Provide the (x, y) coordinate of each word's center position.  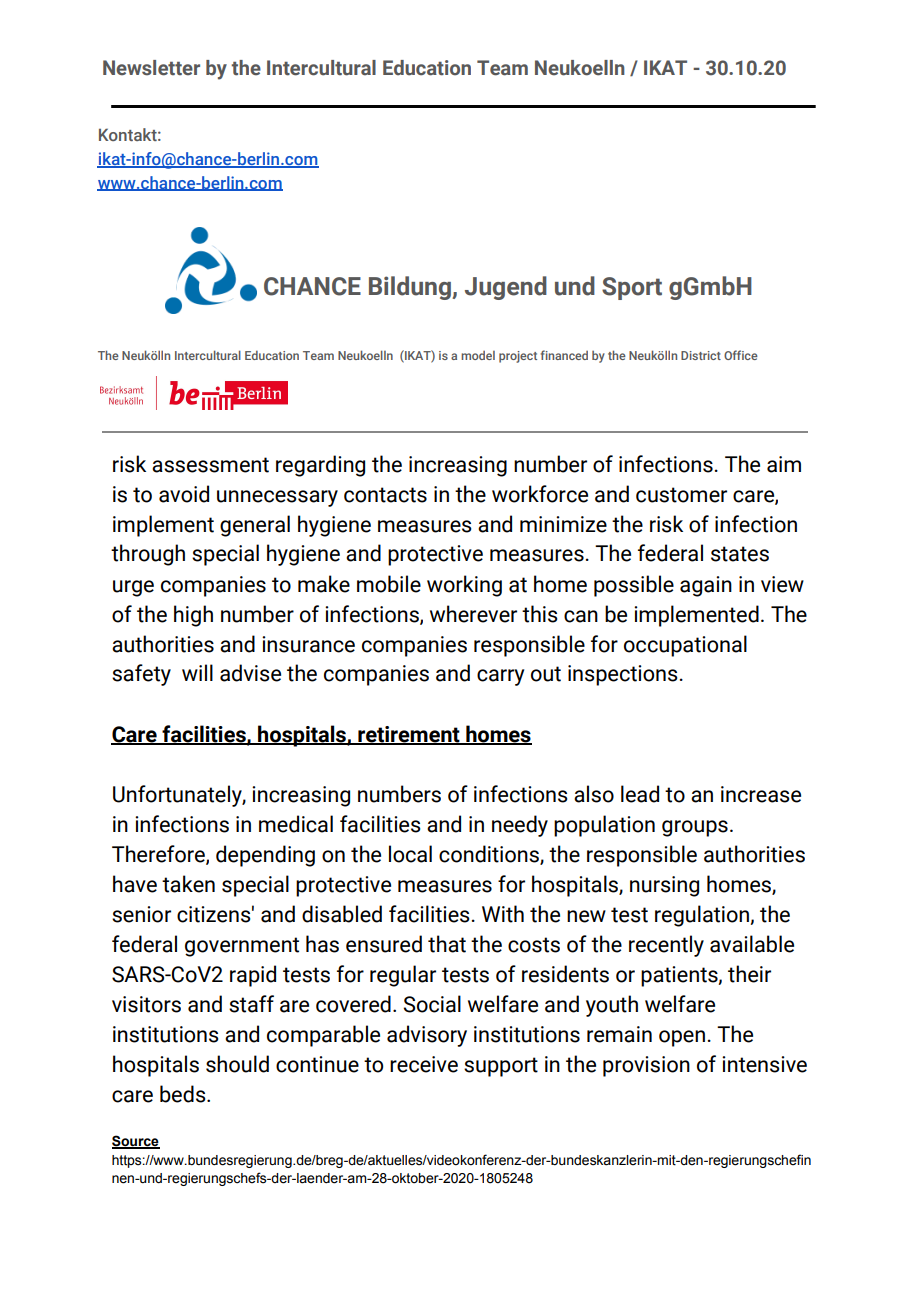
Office (741, 355)
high (193, 616)
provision (646, 1066)
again (706, 586)
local (410, 854)
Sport (632, 288)
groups (695, 828)
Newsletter (151, 68)
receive (424, 1064)
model (478, 355)
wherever (473, 614)
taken (188, 884)
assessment (210, 465)
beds (184, 1094)
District (701, 355)
